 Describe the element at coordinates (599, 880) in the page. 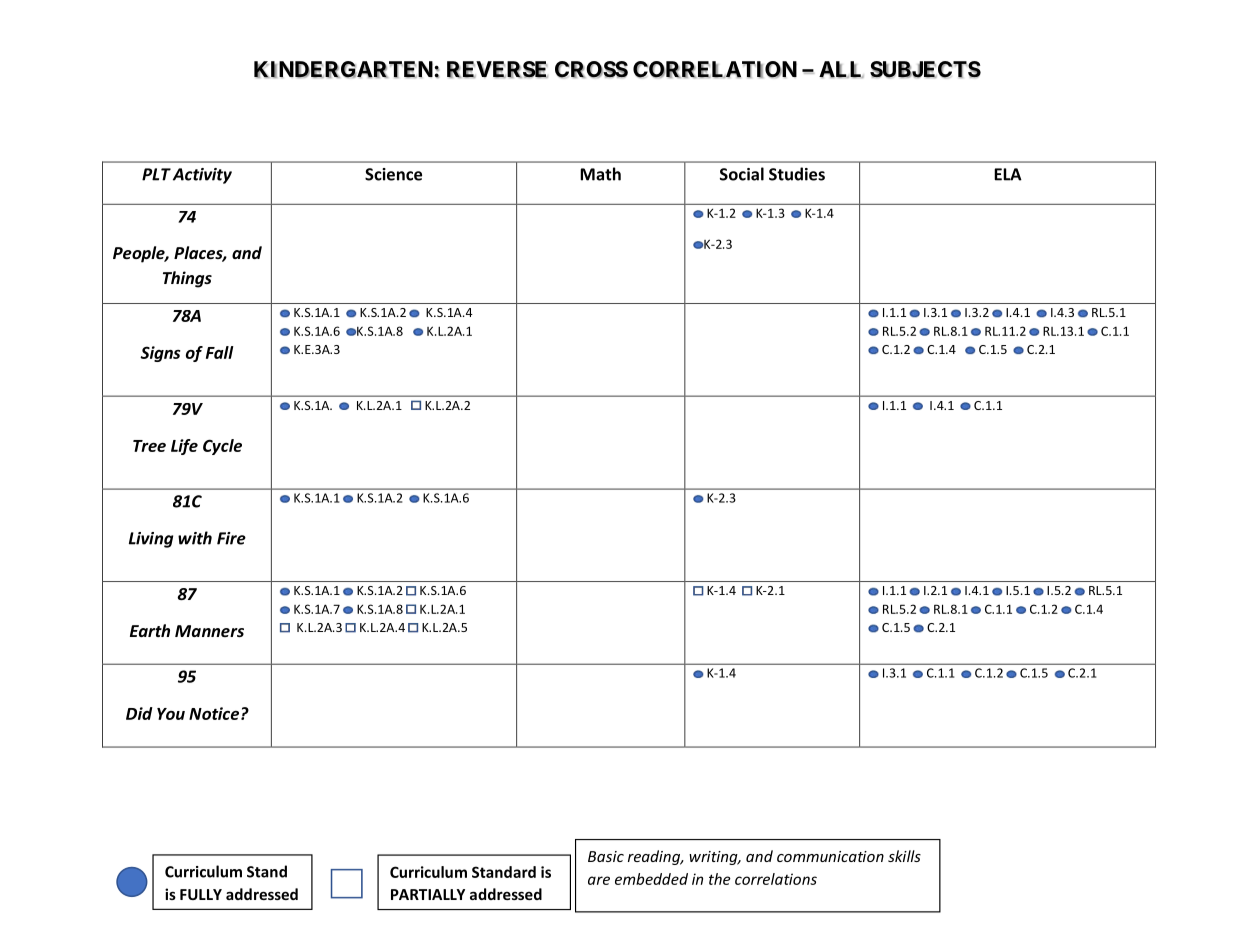

I see `are` at that location.
